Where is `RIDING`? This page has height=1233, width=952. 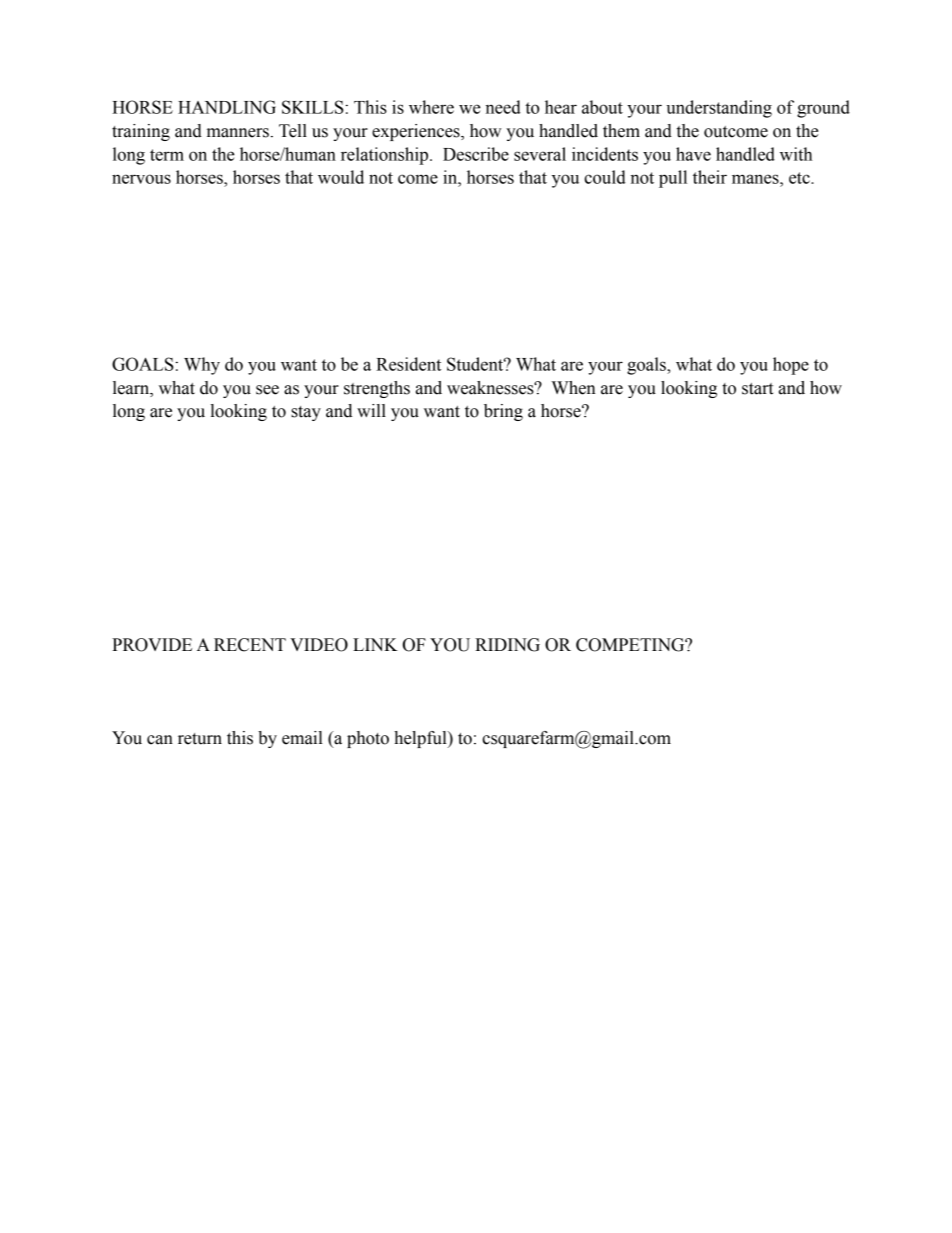
RIDING is located at coordinates (507, 645).
